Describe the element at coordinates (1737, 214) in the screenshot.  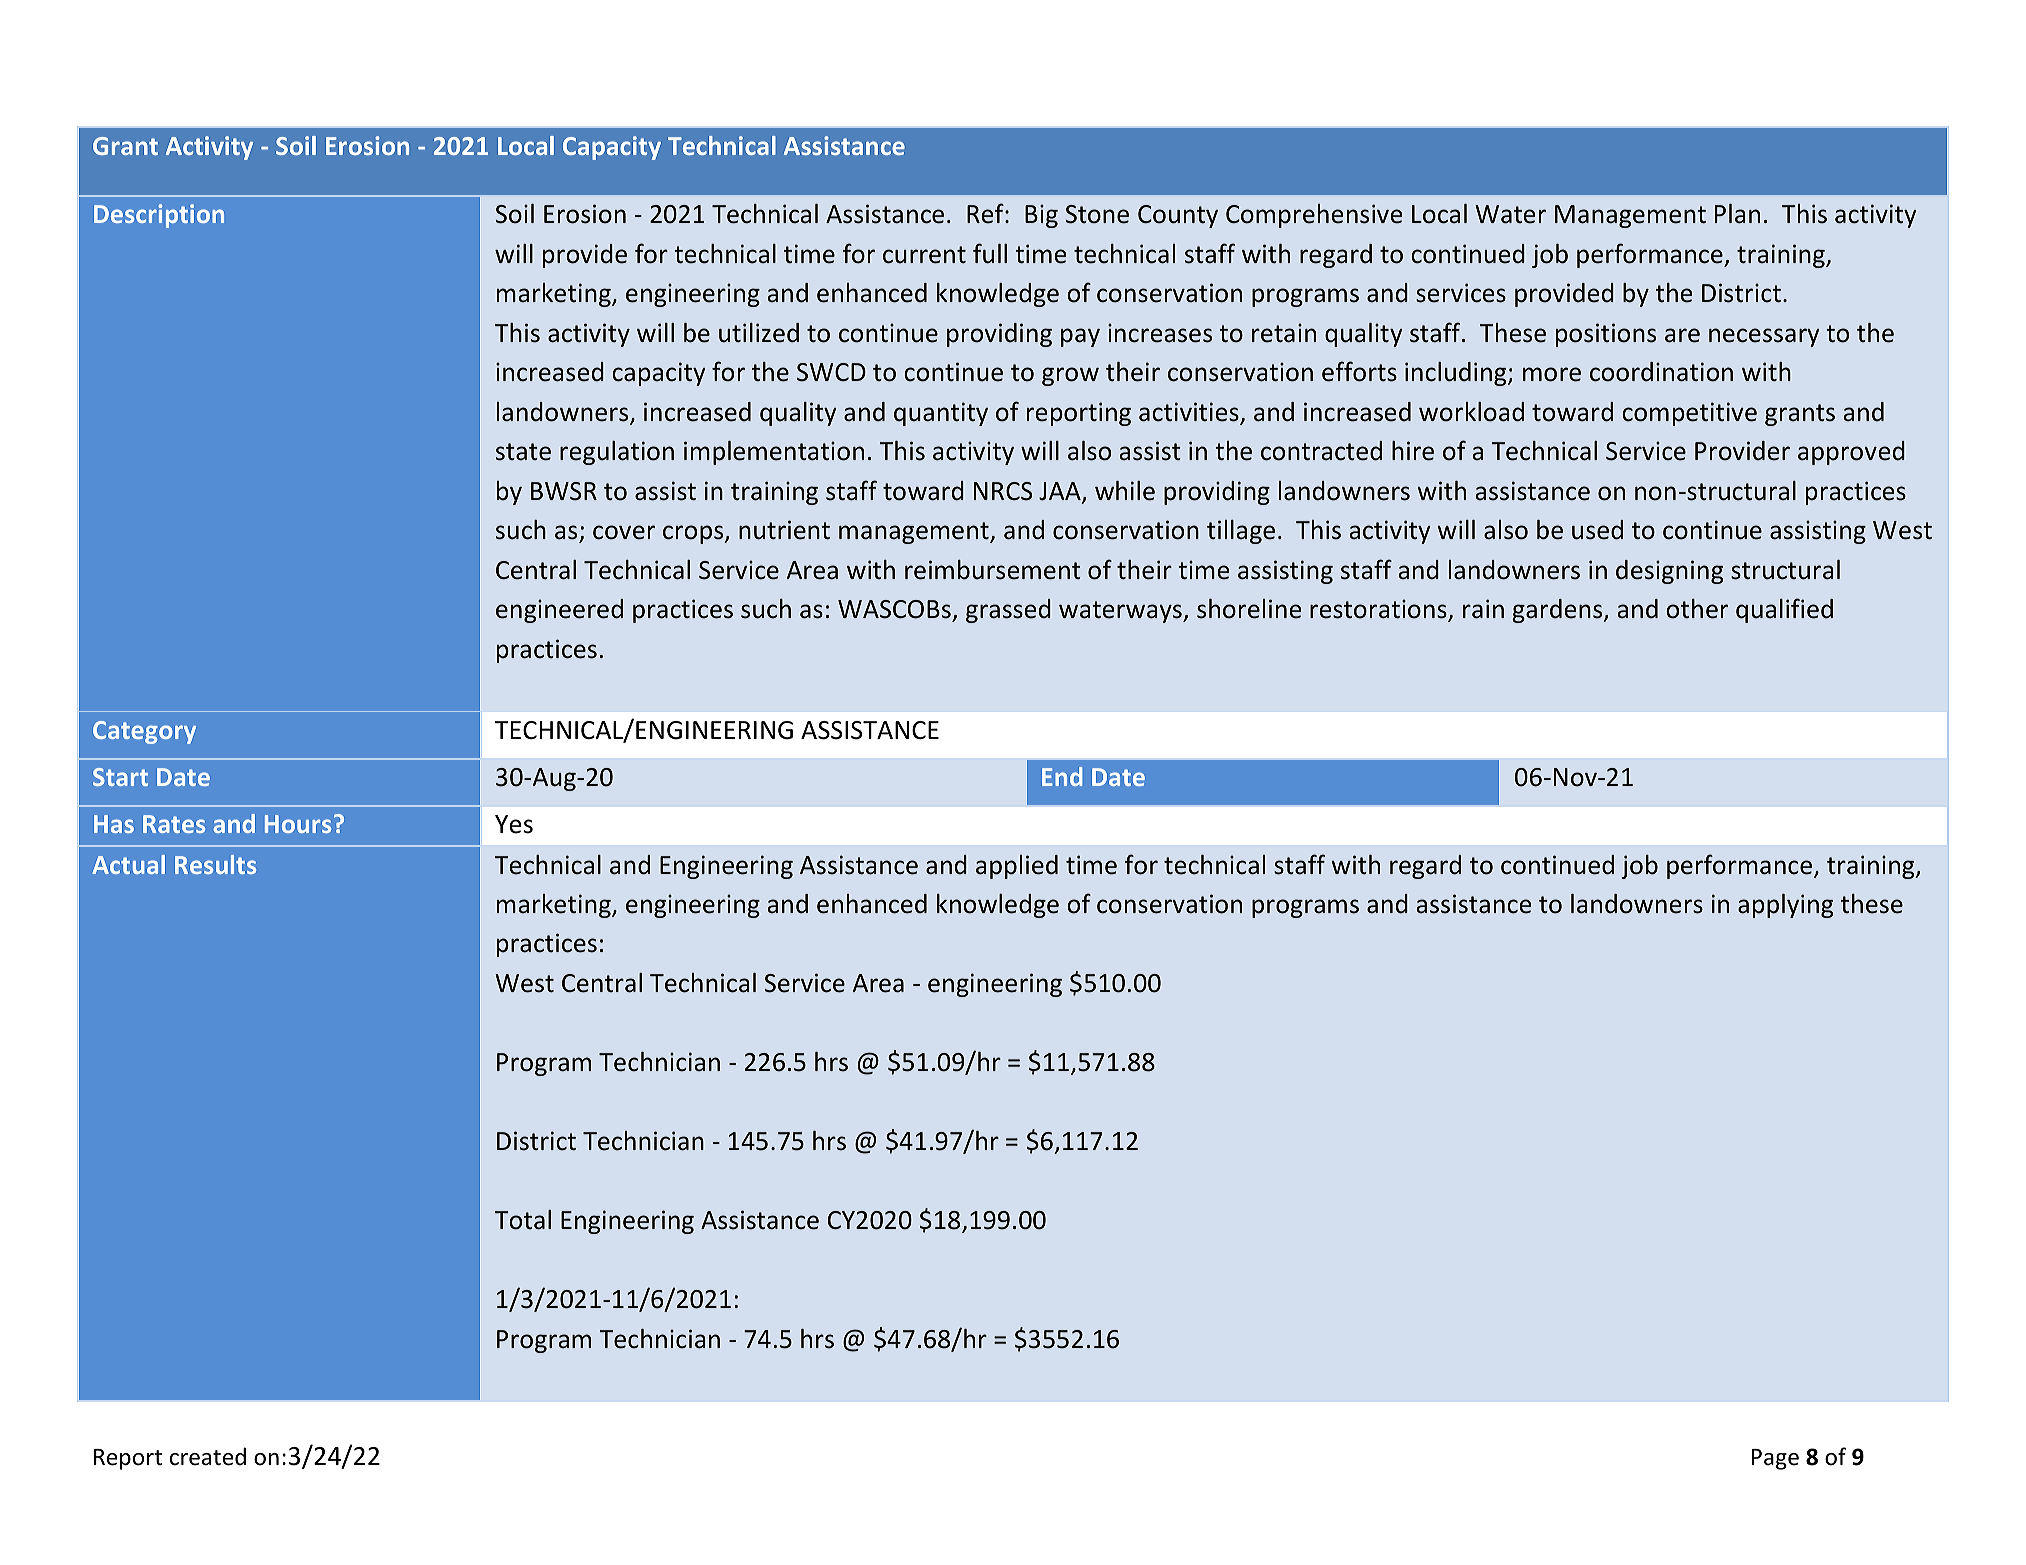
I see `Plan` at that location.
